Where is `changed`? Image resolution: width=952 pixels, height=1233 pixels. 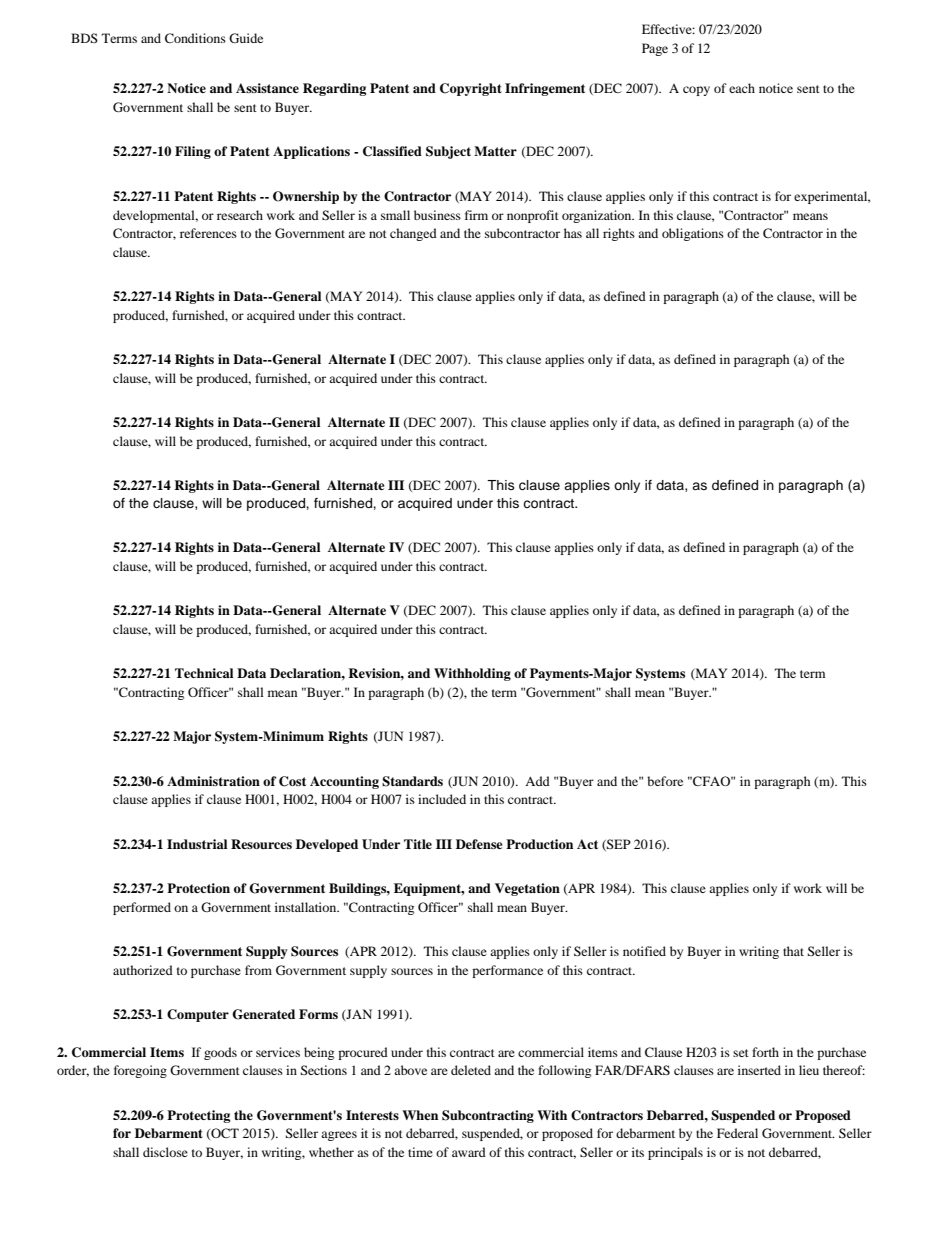
changed is located at coordinates (413, 234).
